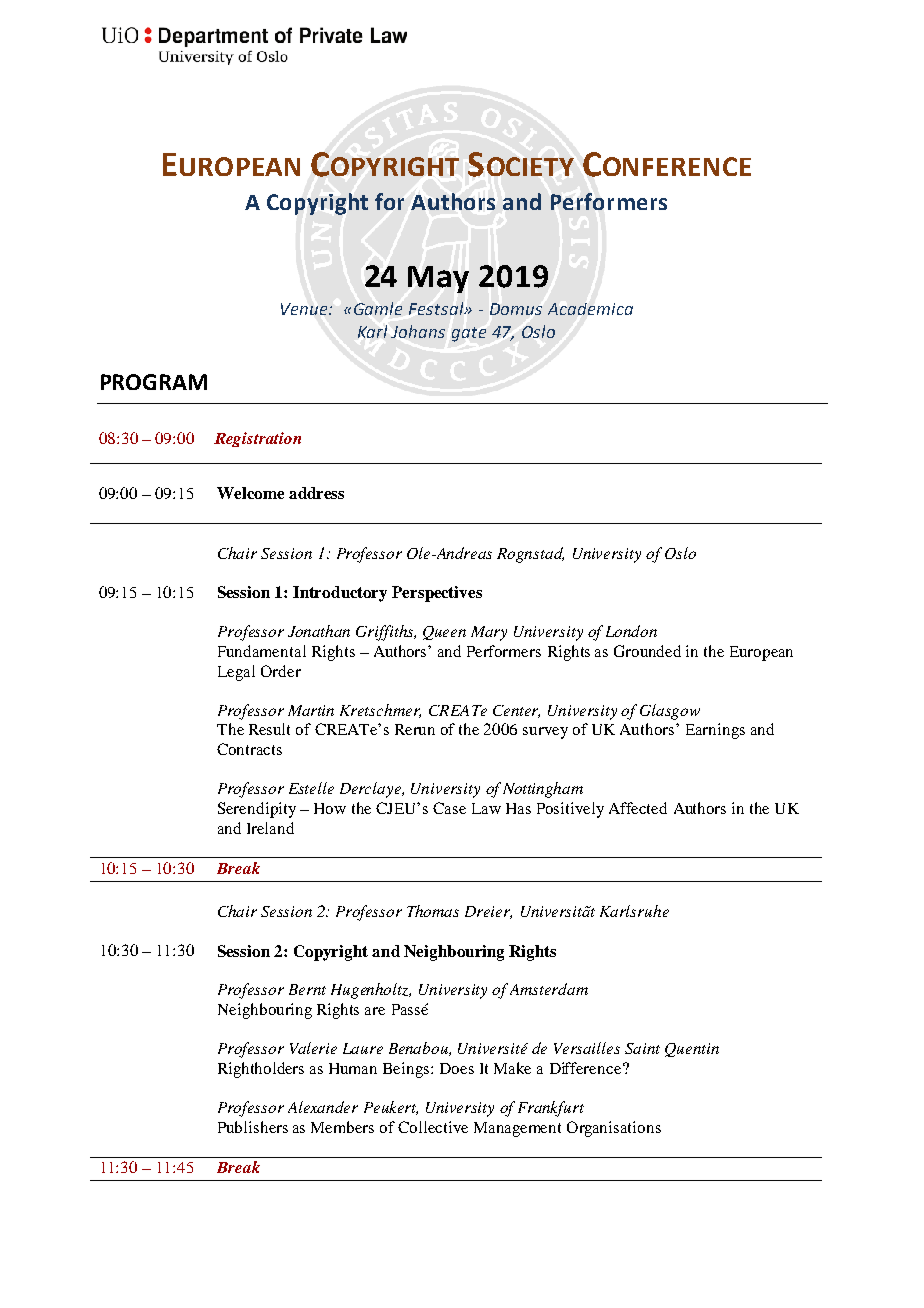 Image resolution: width=924 pixels, height=1308 pixels. What do you see at coordinates (614, 1129) in the page?
I see `Organisations` at bounding box center [614, 1129].
